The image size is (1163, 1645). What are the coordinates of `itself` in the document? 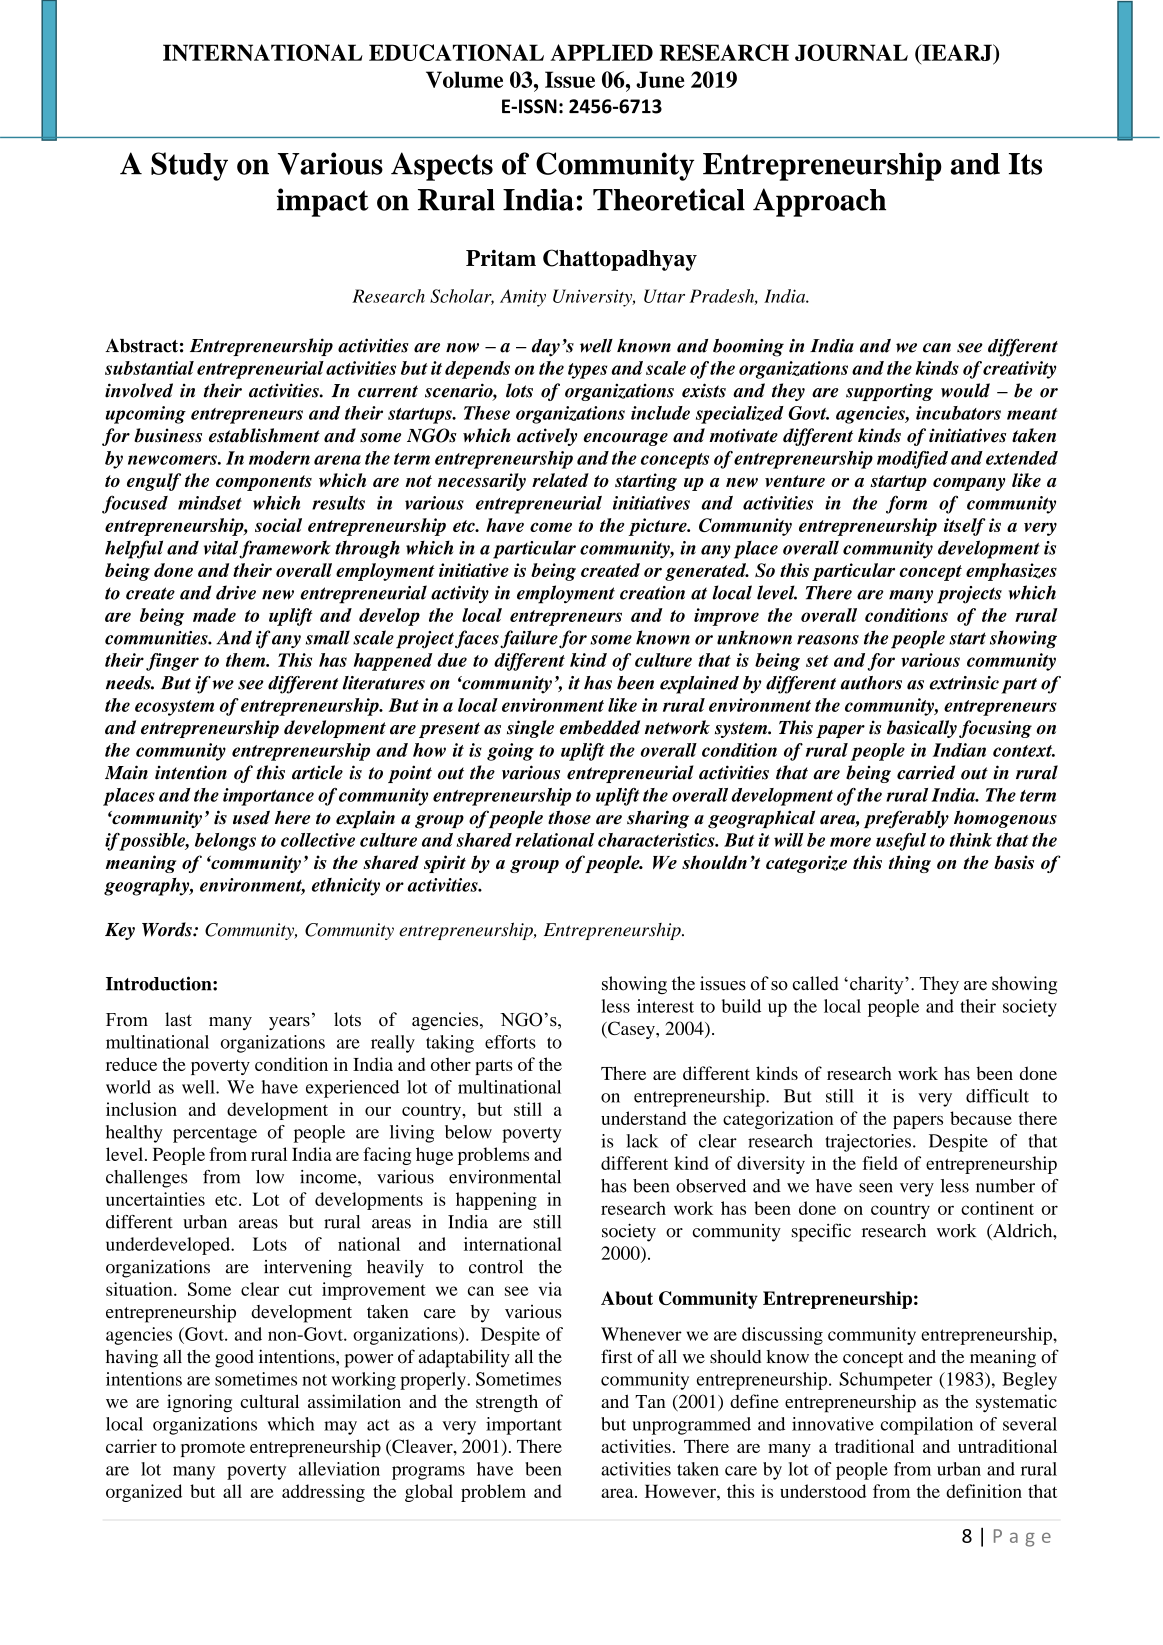 It's located at (965, 527).
